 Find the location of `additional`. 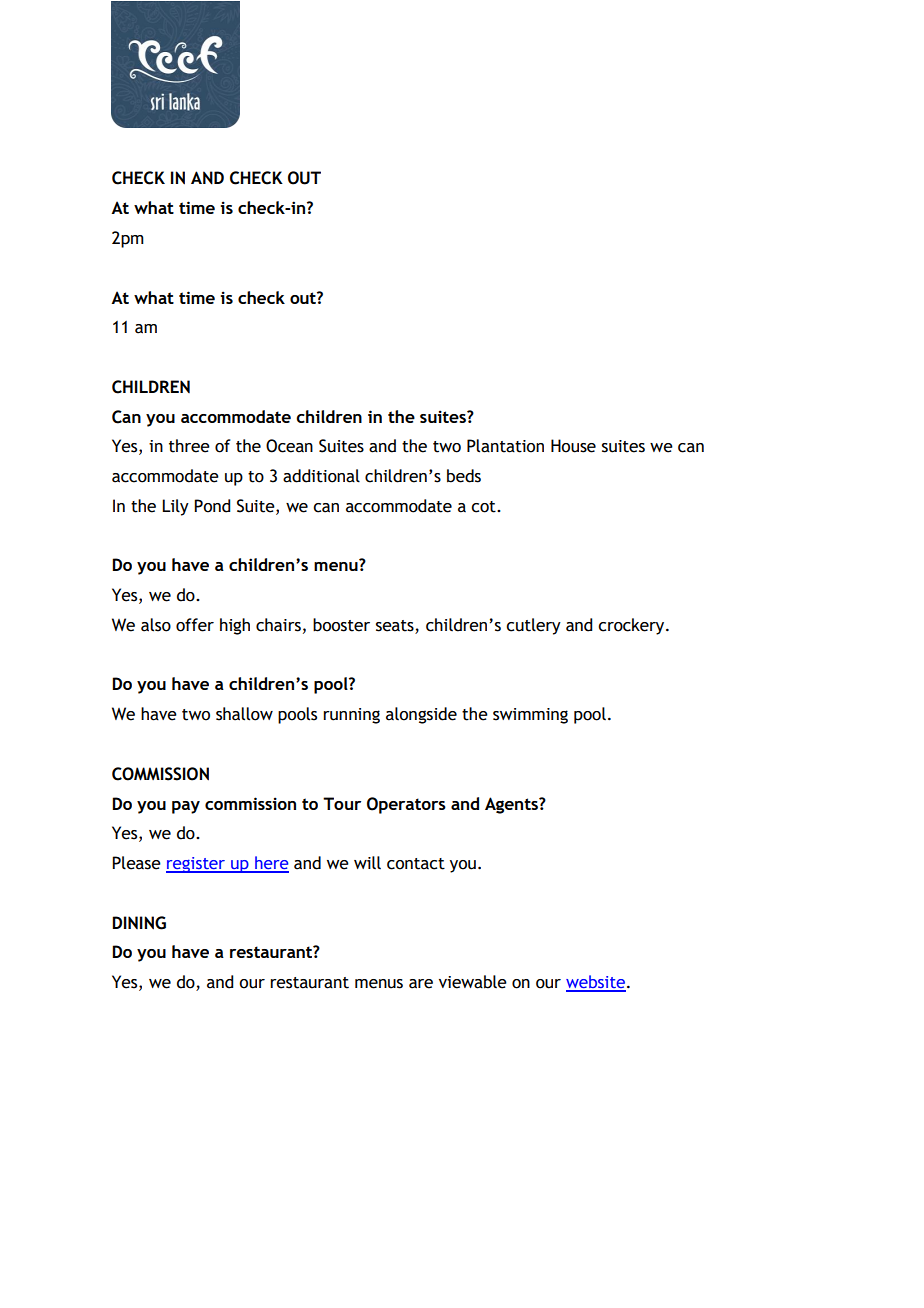

additional is located at coordinates (321, 476).
